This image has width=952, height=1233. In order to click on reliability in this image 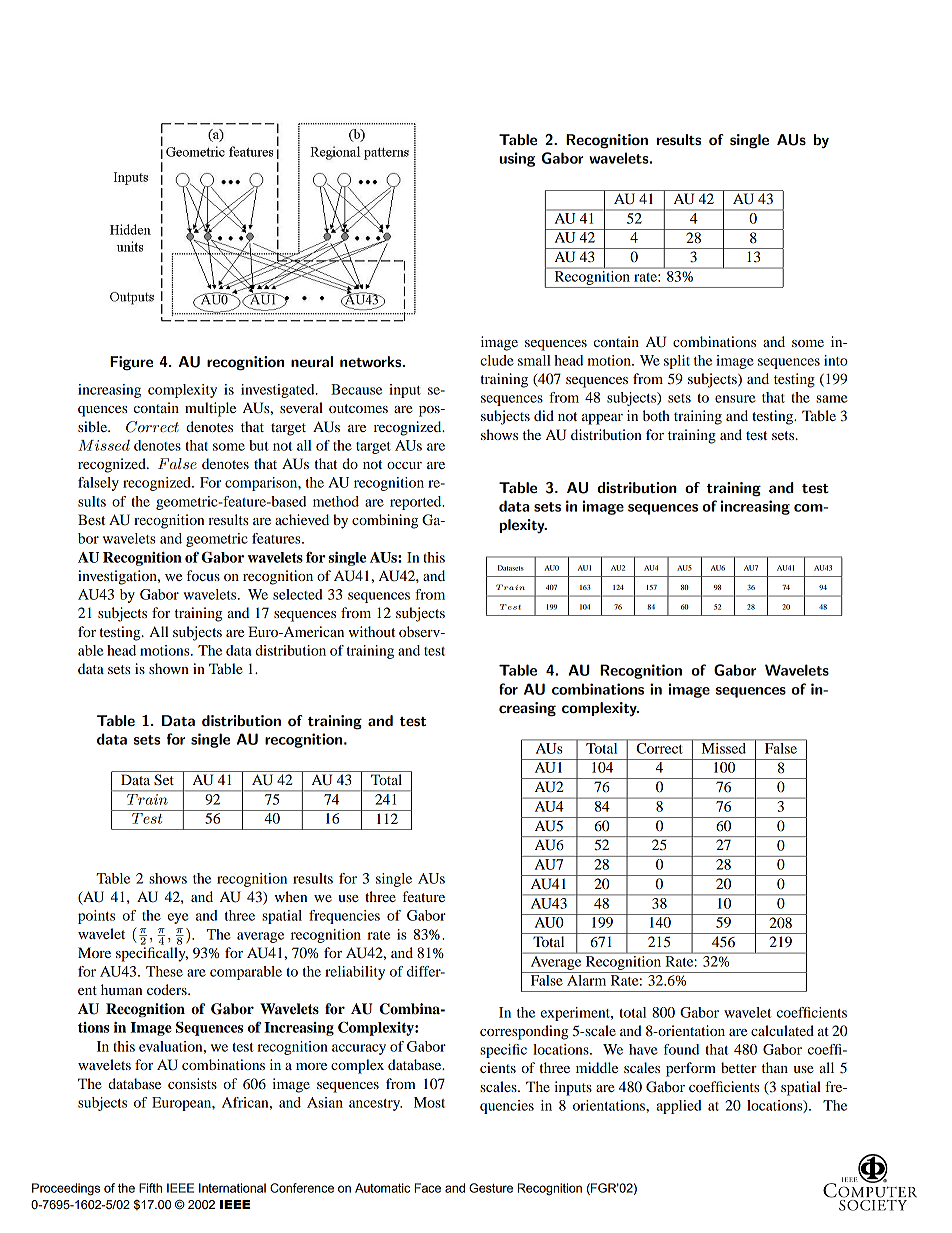, I will do `click(355, 973)`.
